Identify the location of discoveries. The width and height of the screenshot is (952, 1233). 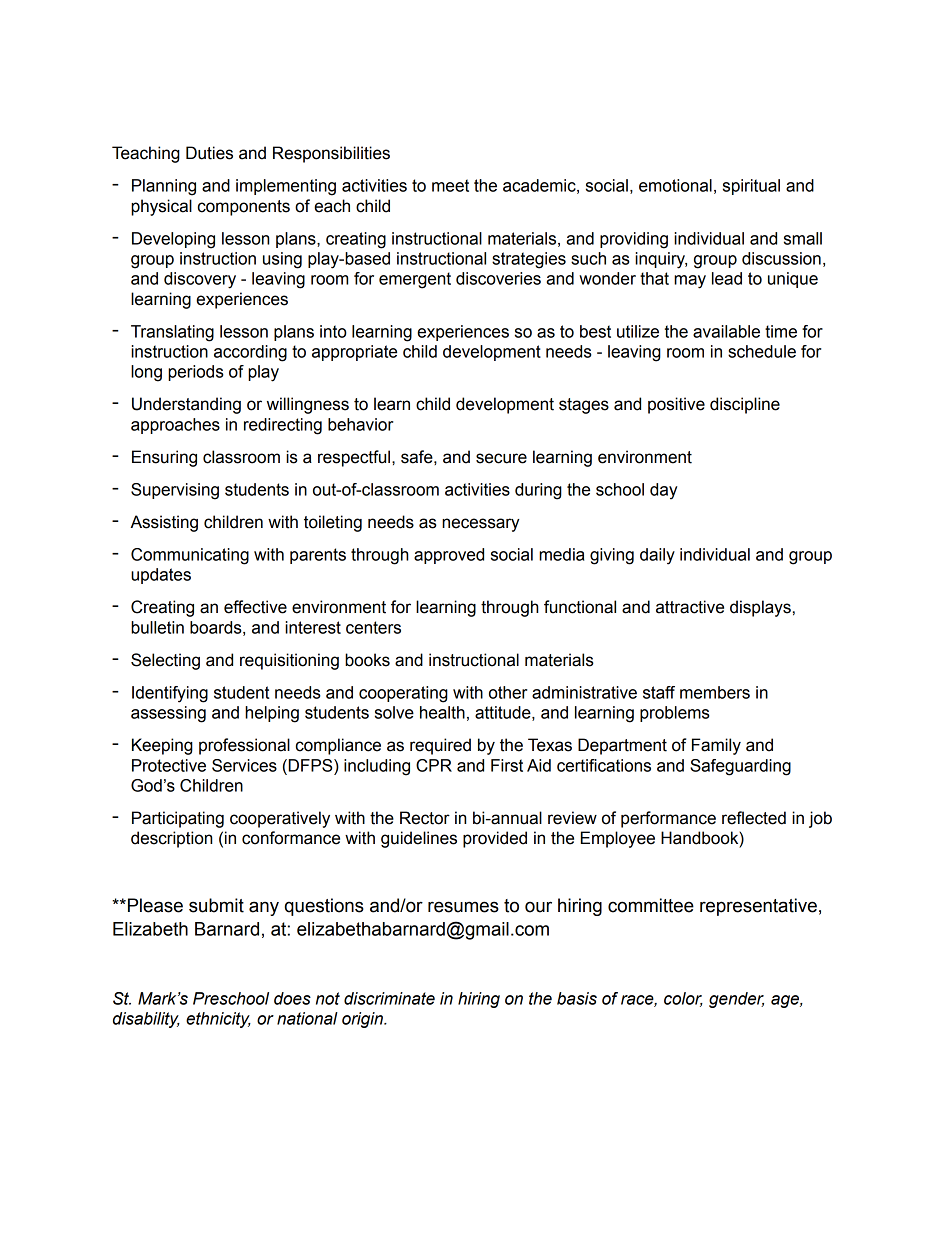
(498, 278).
